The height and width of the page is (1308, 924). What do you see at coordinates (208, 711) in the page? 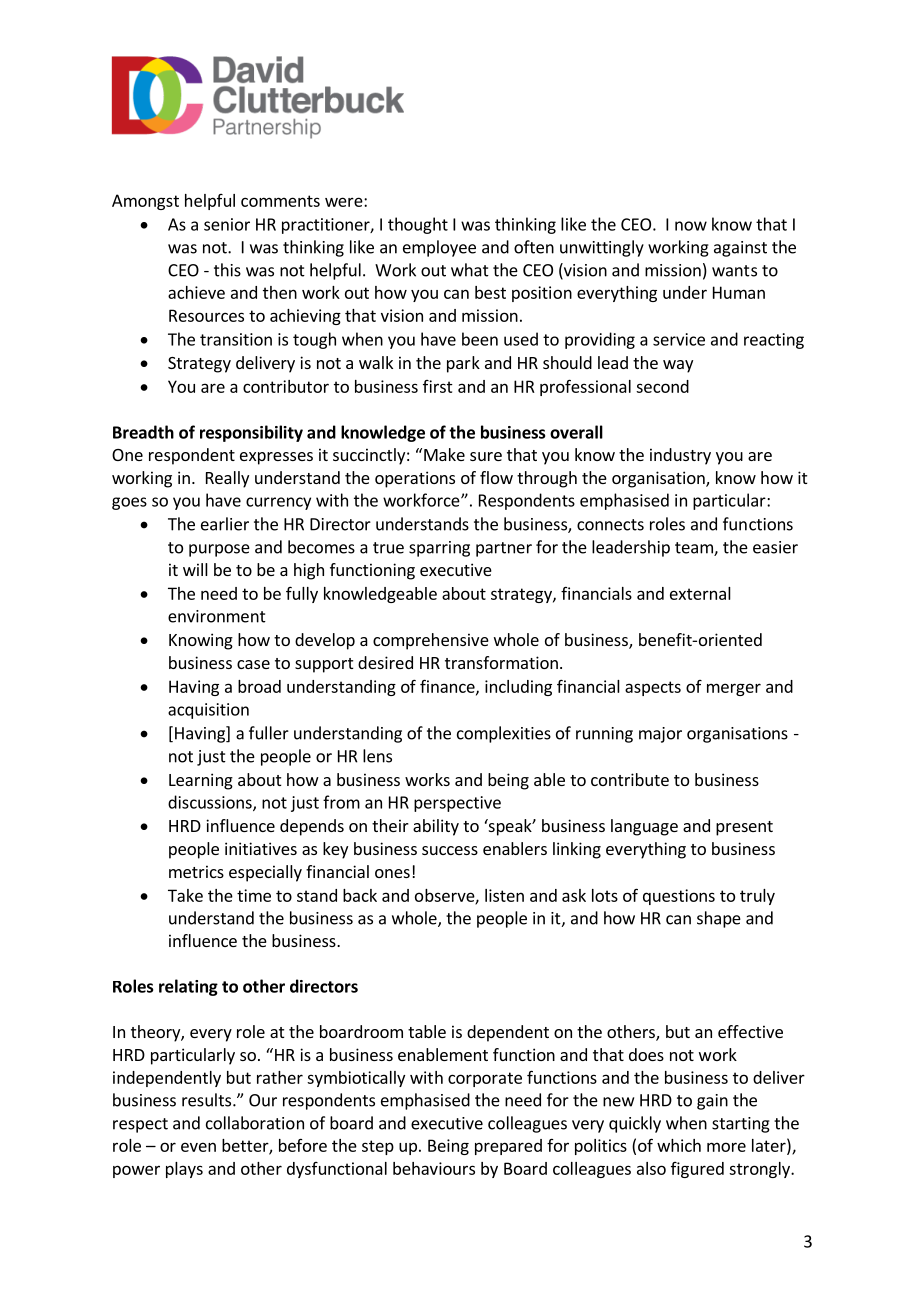
I see `acquisition` at bounding box center [208, 711].
